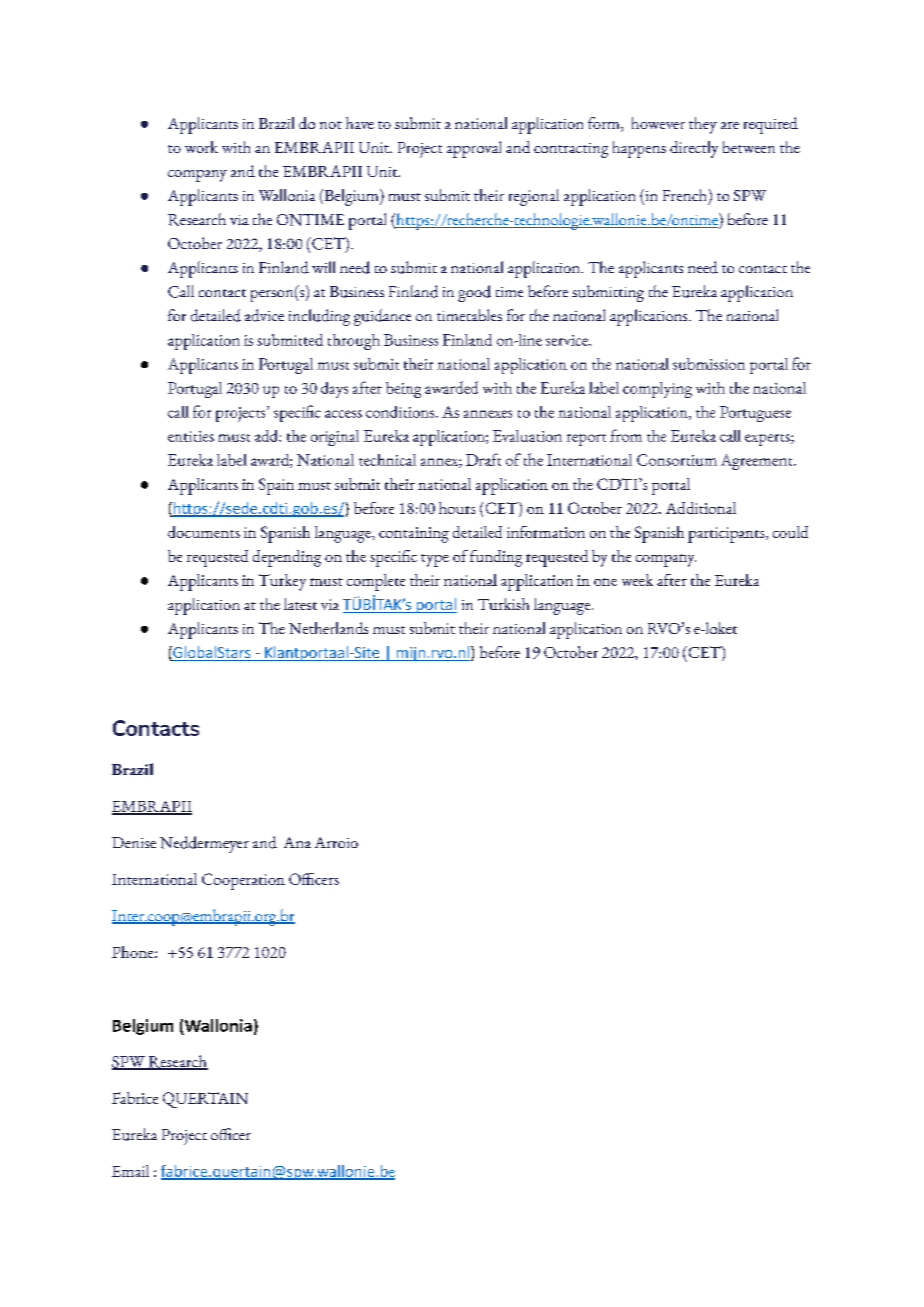 The image size is (924, 1307). What do you see at coordinates (130, 1171) in the document?
I see `Email` at bounding box center [130, 1171].
